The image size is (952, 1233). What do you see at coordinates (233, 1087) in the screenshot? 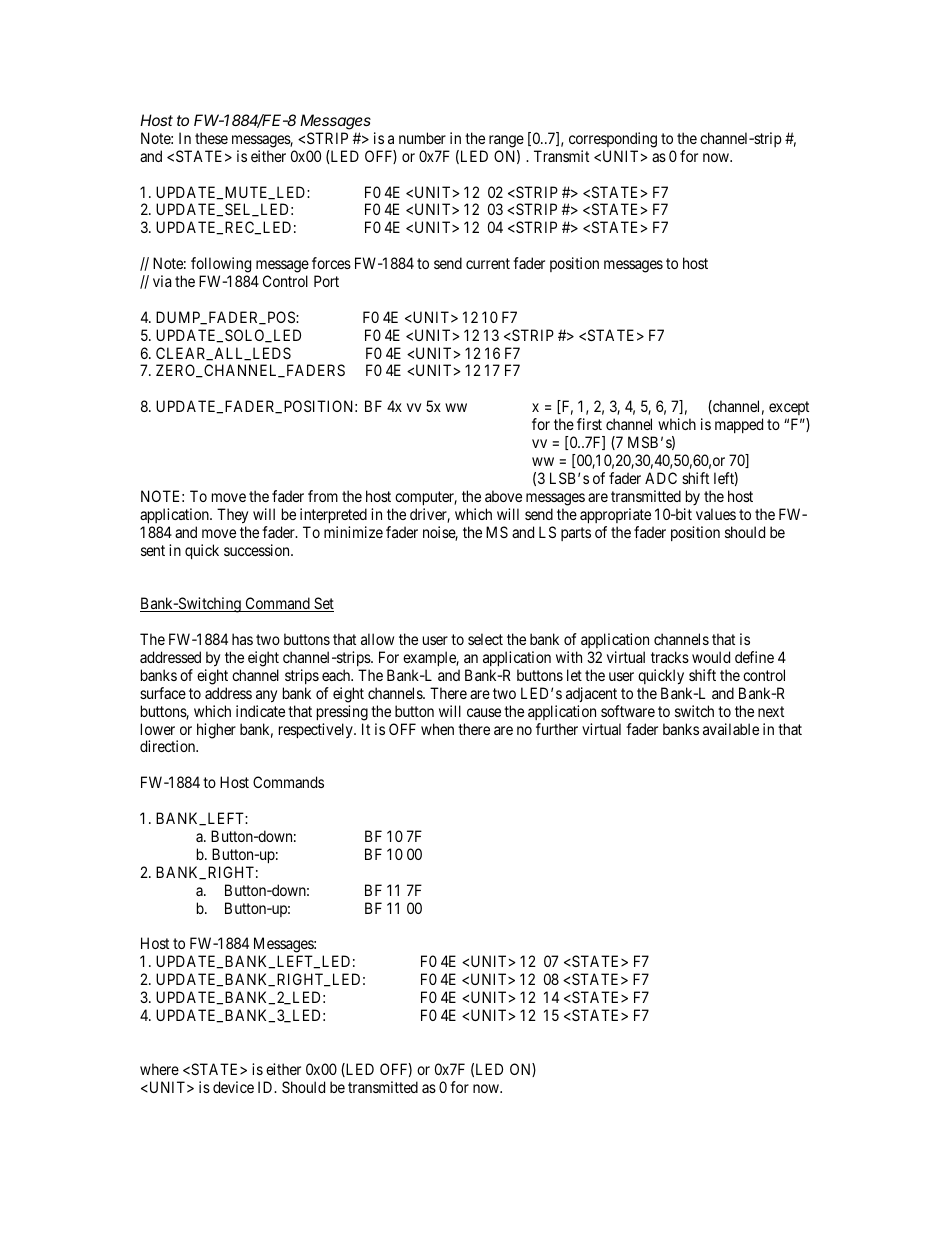
I see `device` at bounding box center [233, 1087].
